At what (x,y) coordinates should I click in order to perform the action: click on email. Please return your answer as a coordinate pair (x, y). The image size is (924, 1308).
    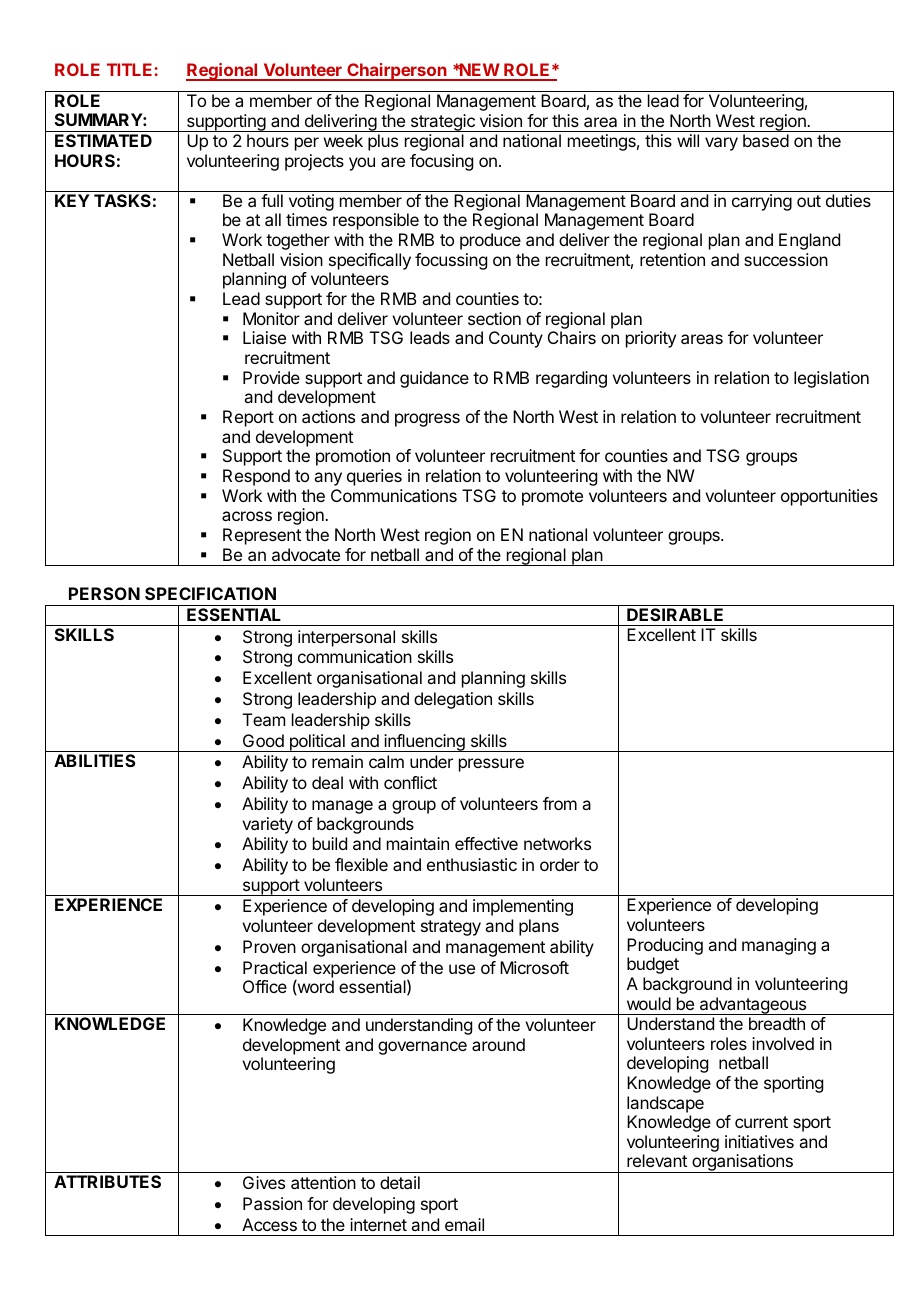
    Looking at the image, I should click on (464, 1224).
